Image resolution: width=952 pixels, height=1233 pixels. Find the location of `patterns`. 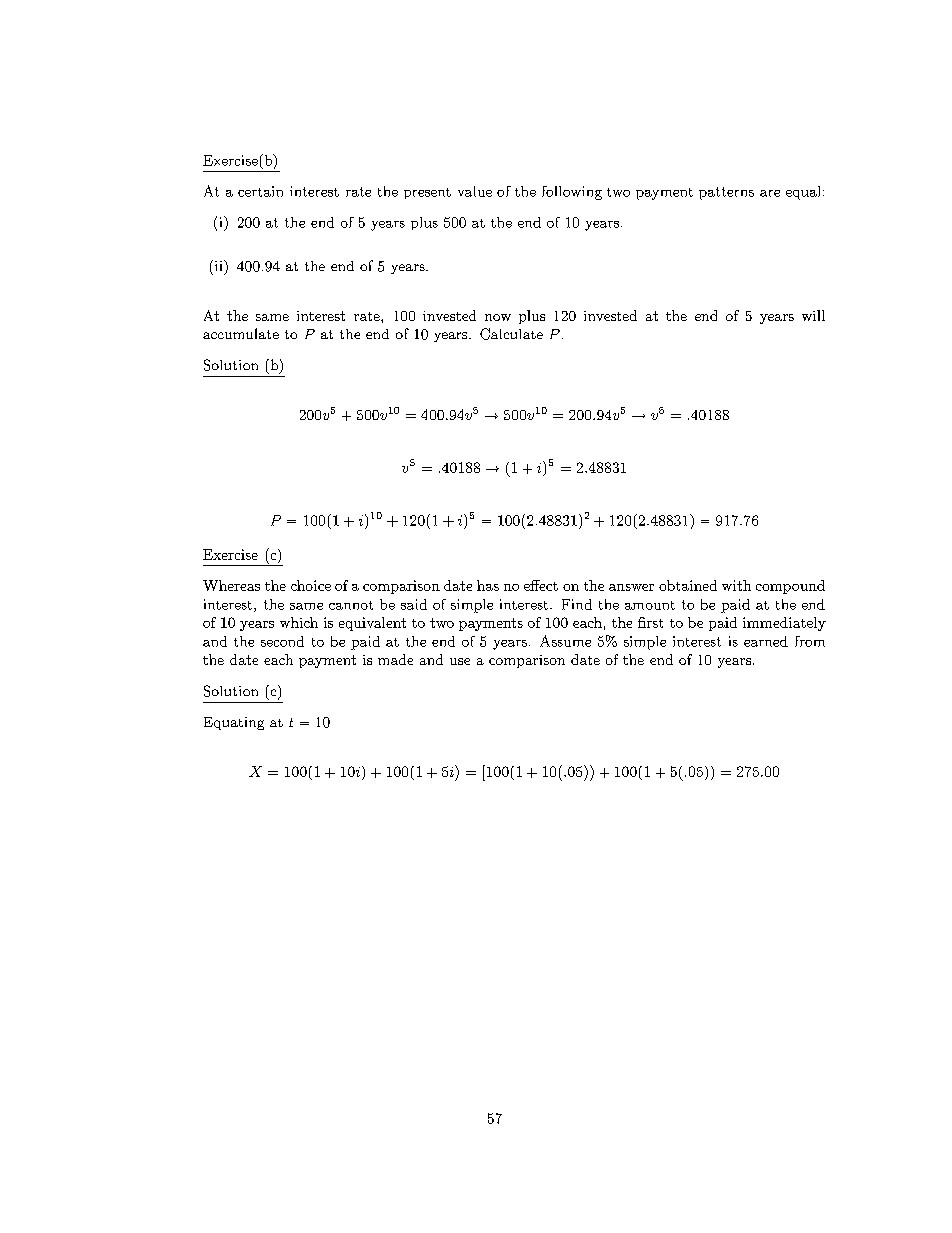

patterns is located at coordinates (726, 193).
